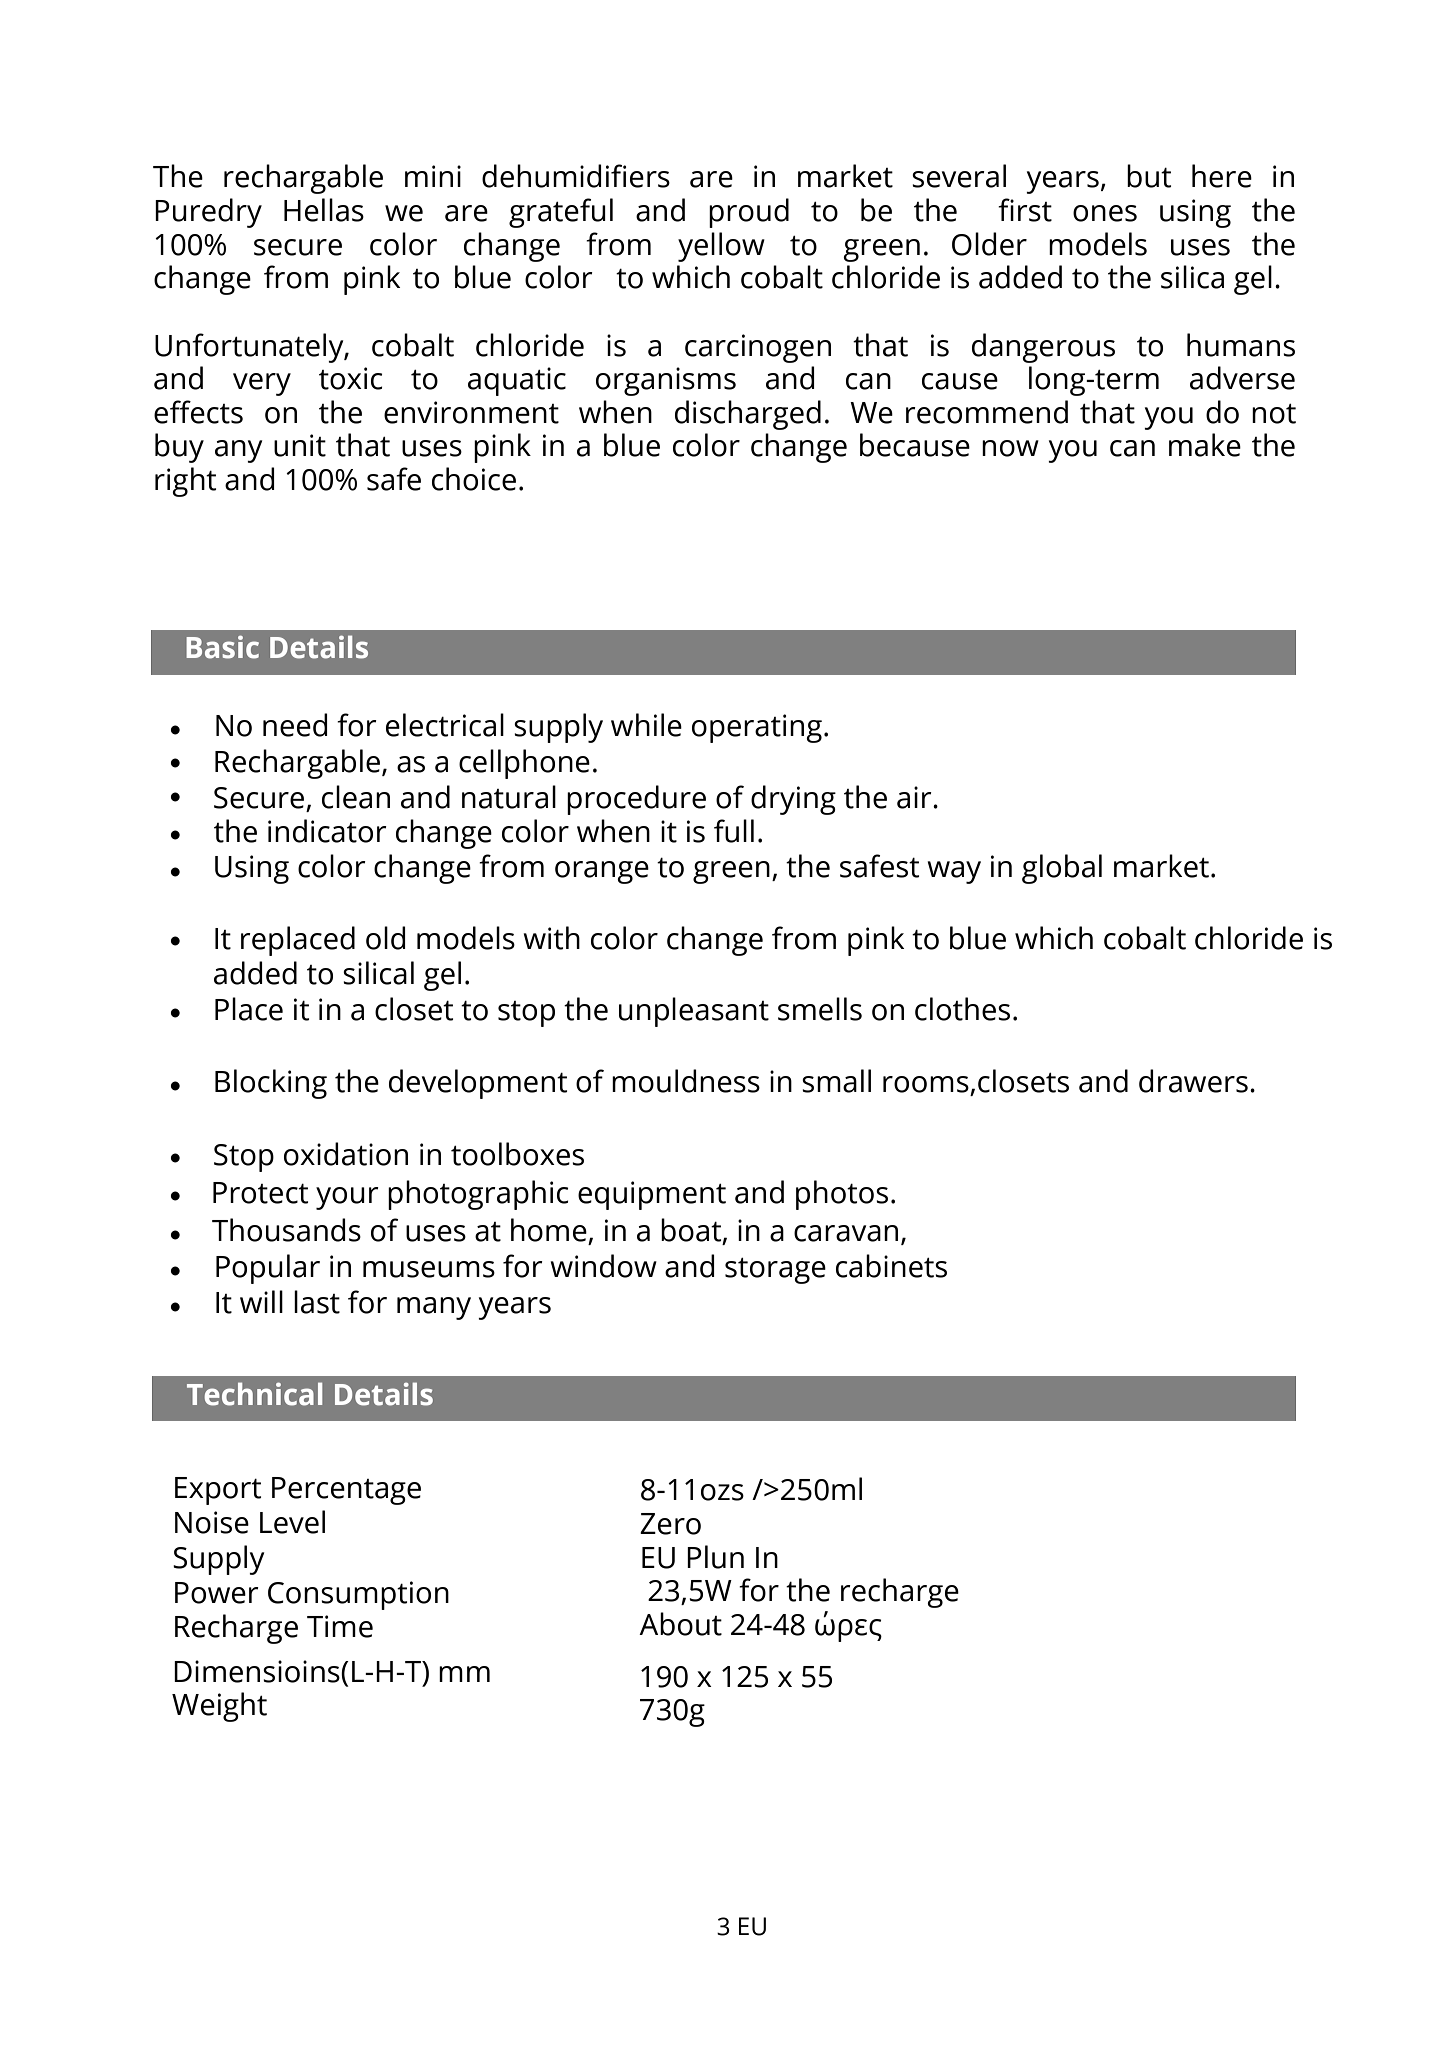  What do you see at coordinates (347, 1198) in the document?
I see `your` at bounding box center [347, 1198].
